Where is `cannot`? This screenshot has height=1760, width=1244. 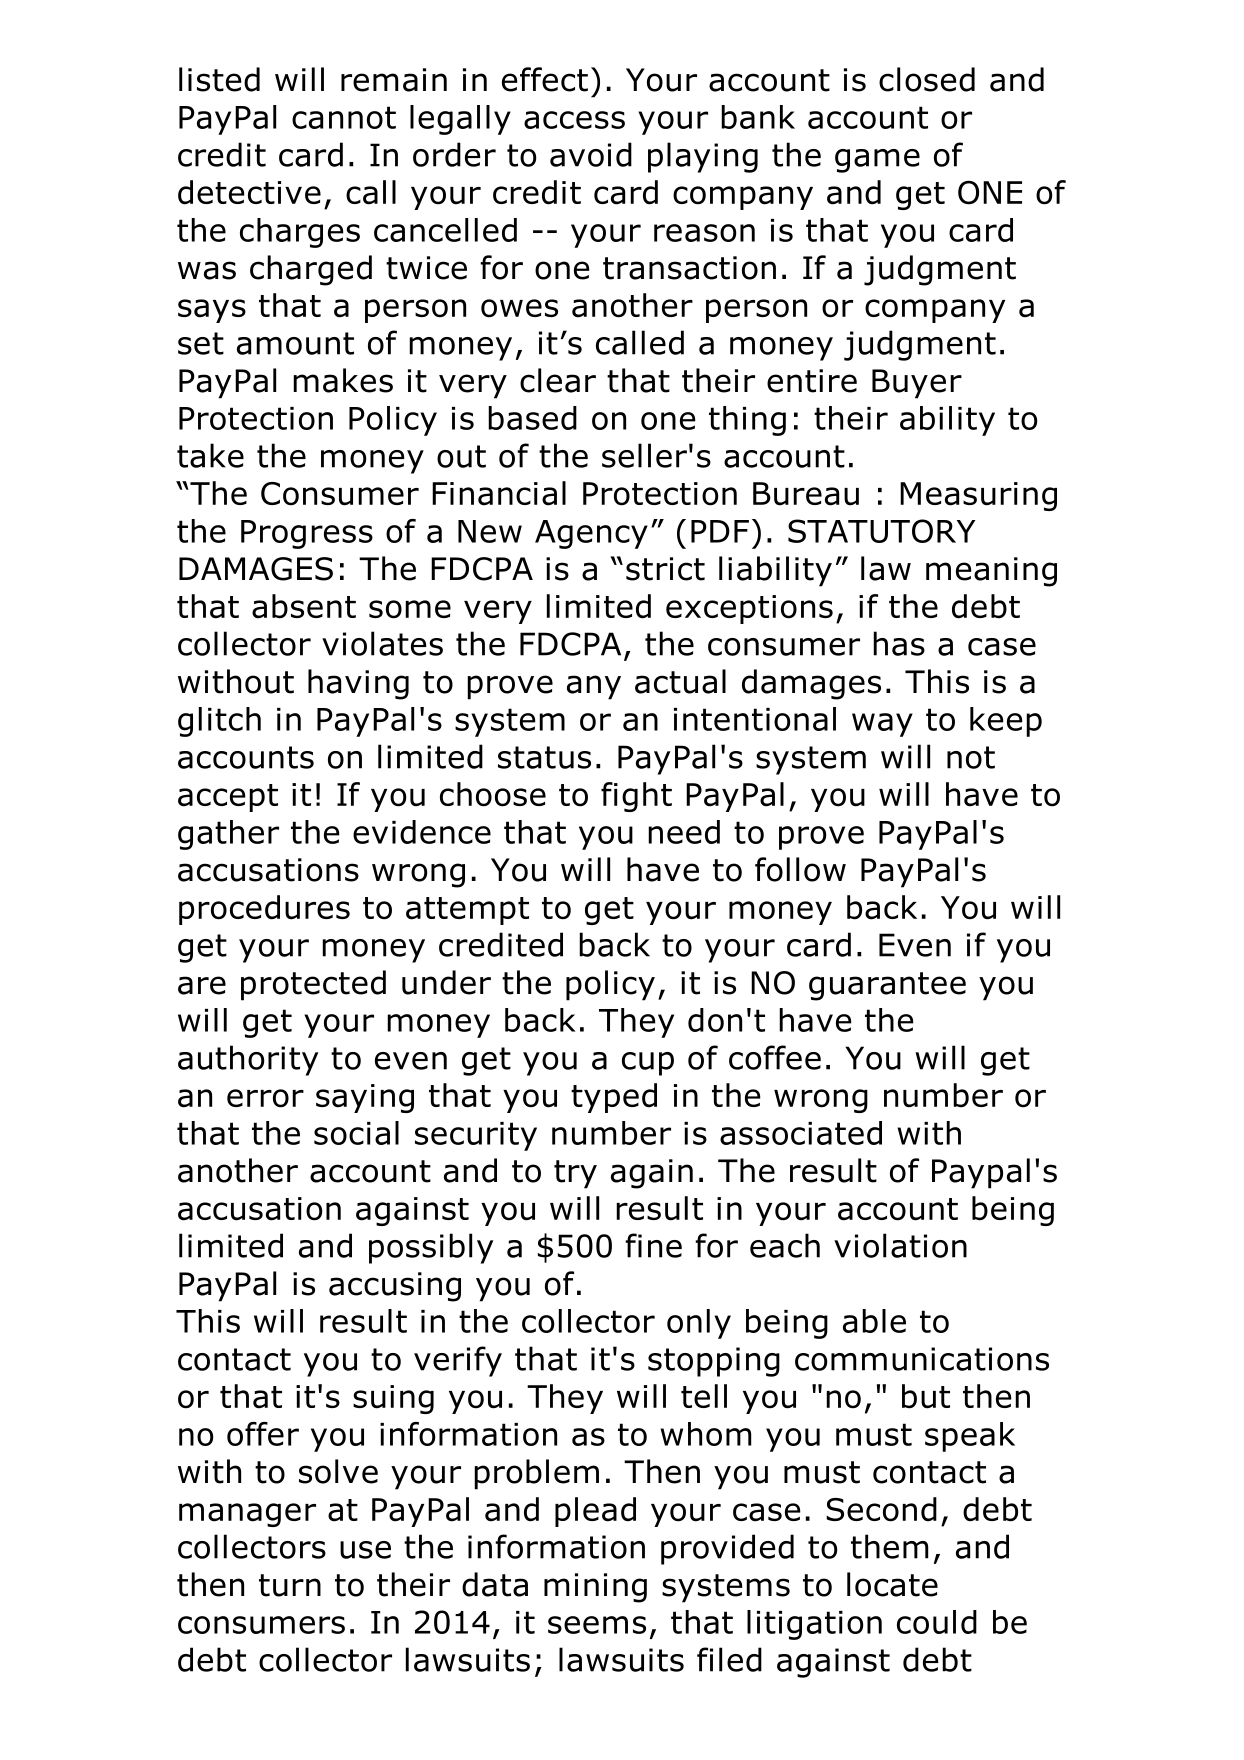
cannot is located at coordinates (344, 117).
